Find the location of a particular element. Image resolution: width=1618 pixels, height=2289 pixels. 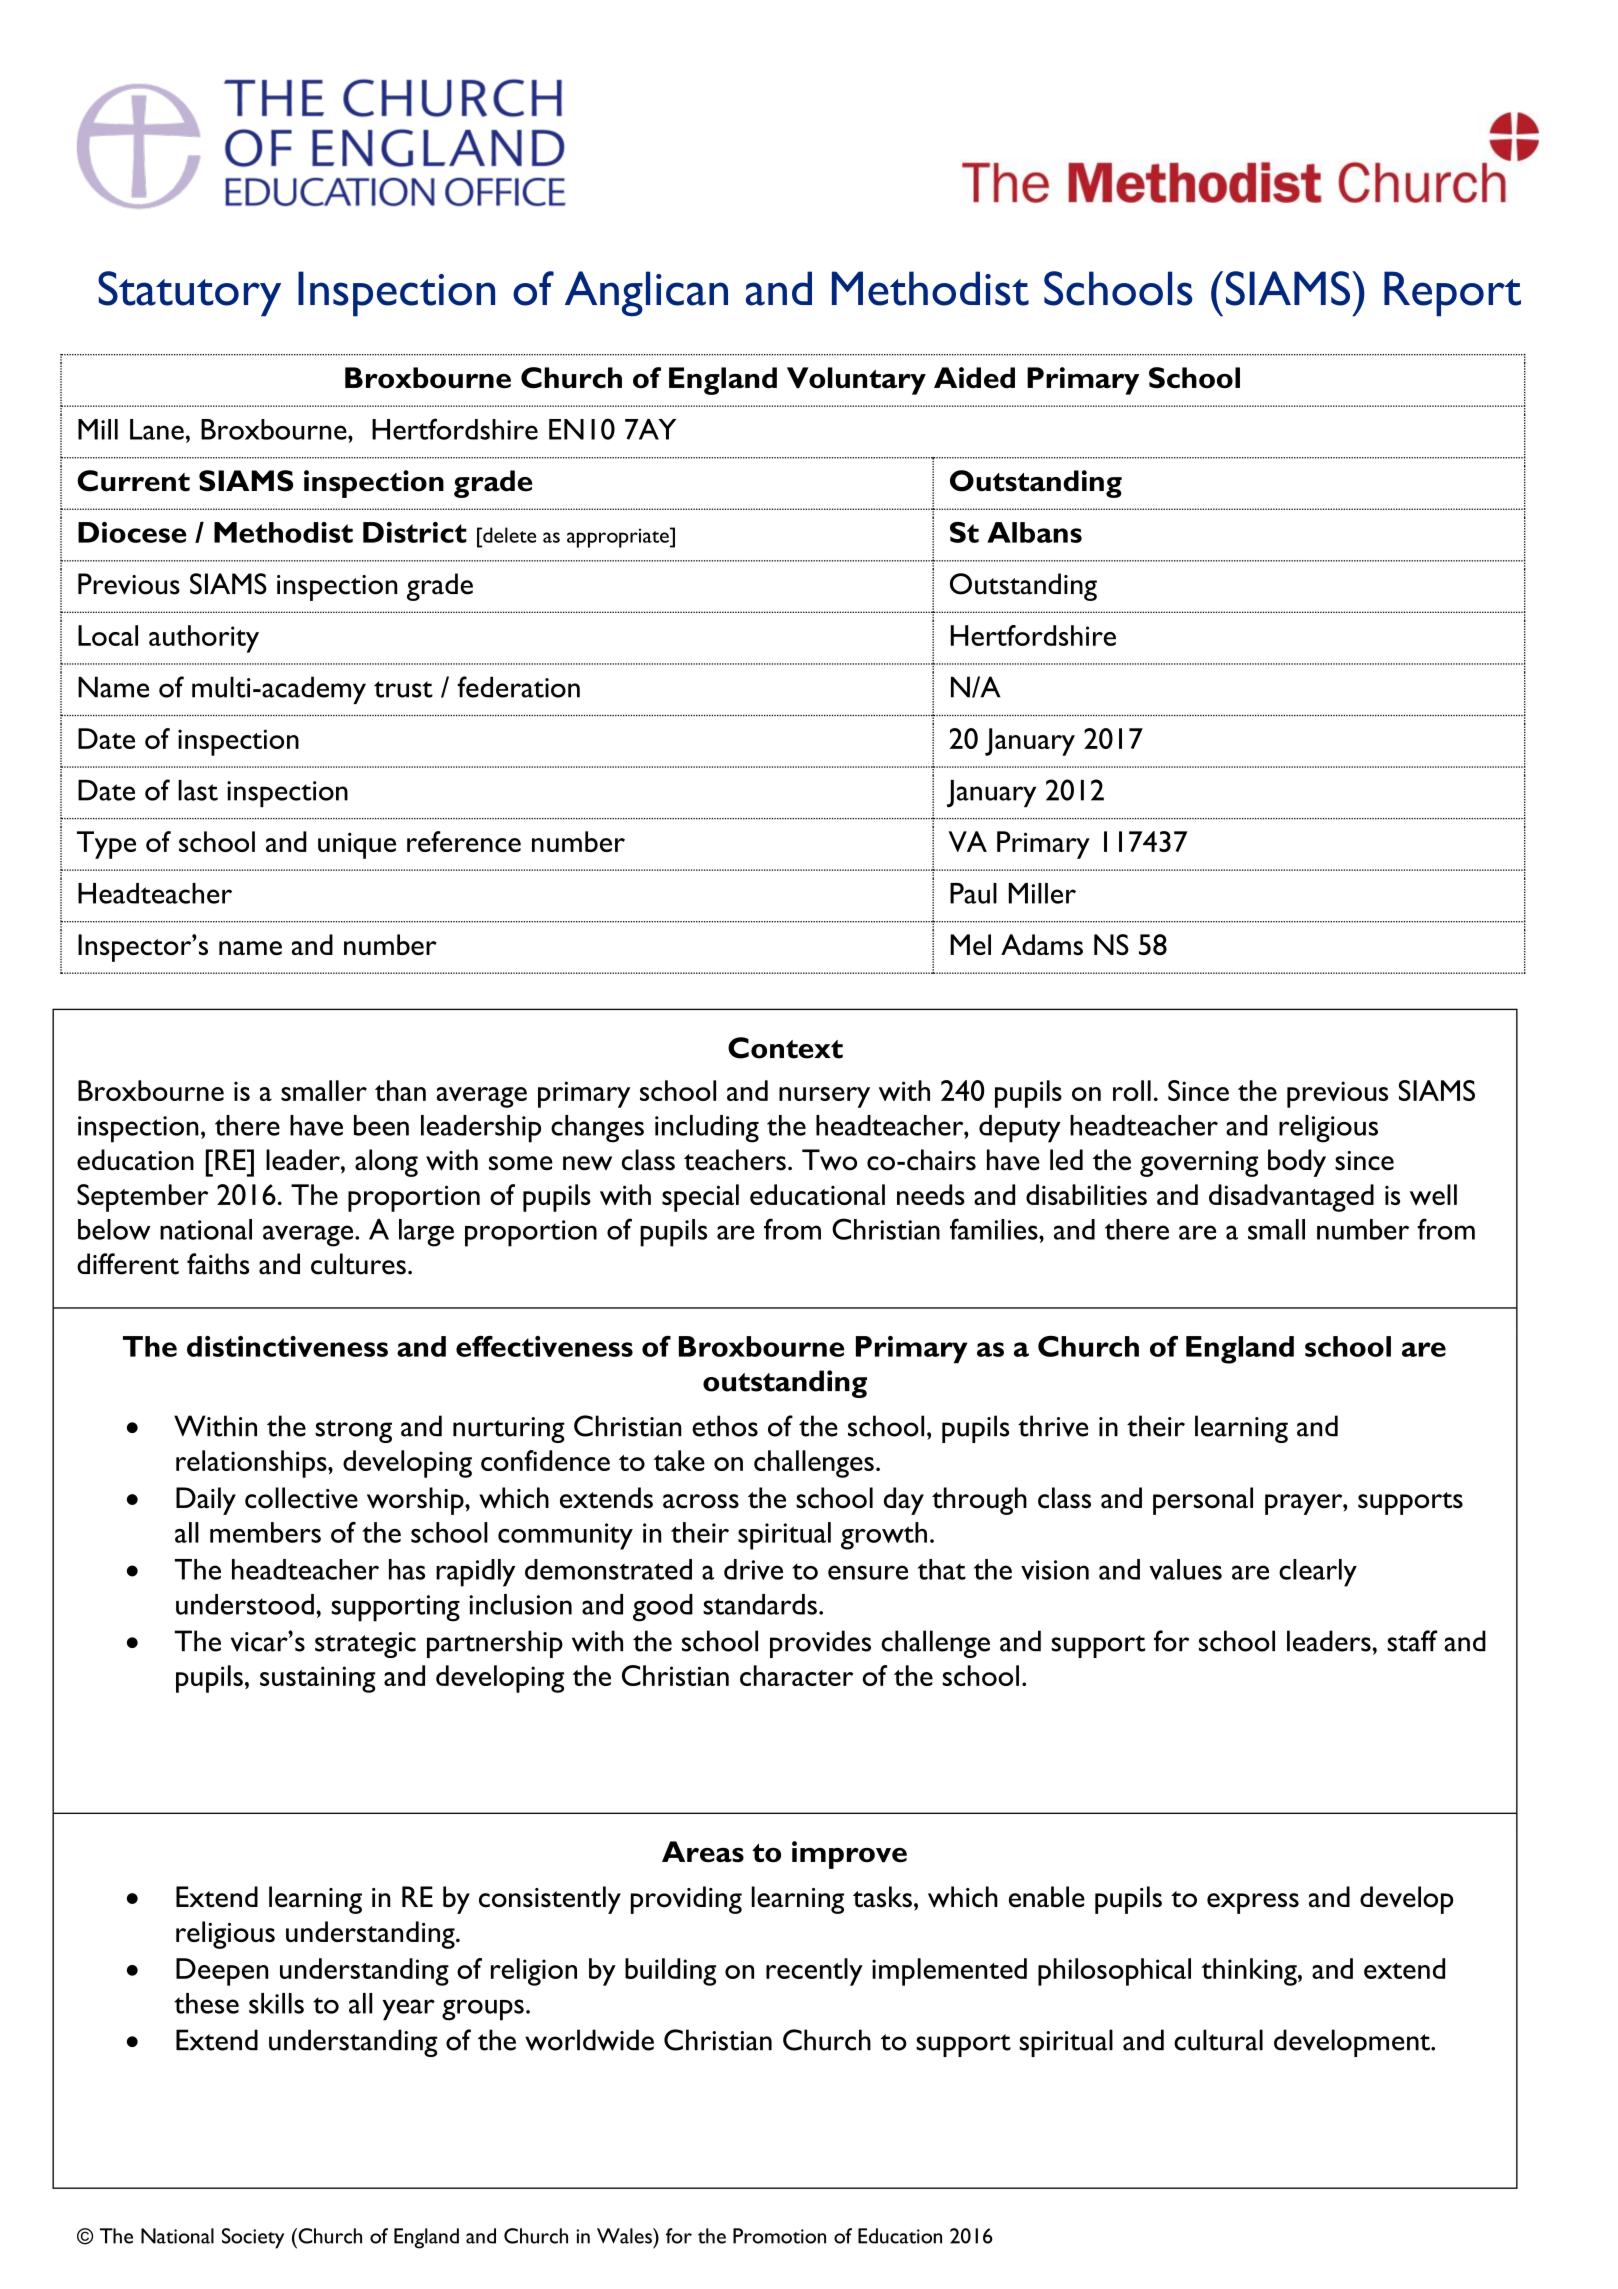

special is located at coordinates (700, 1198).
